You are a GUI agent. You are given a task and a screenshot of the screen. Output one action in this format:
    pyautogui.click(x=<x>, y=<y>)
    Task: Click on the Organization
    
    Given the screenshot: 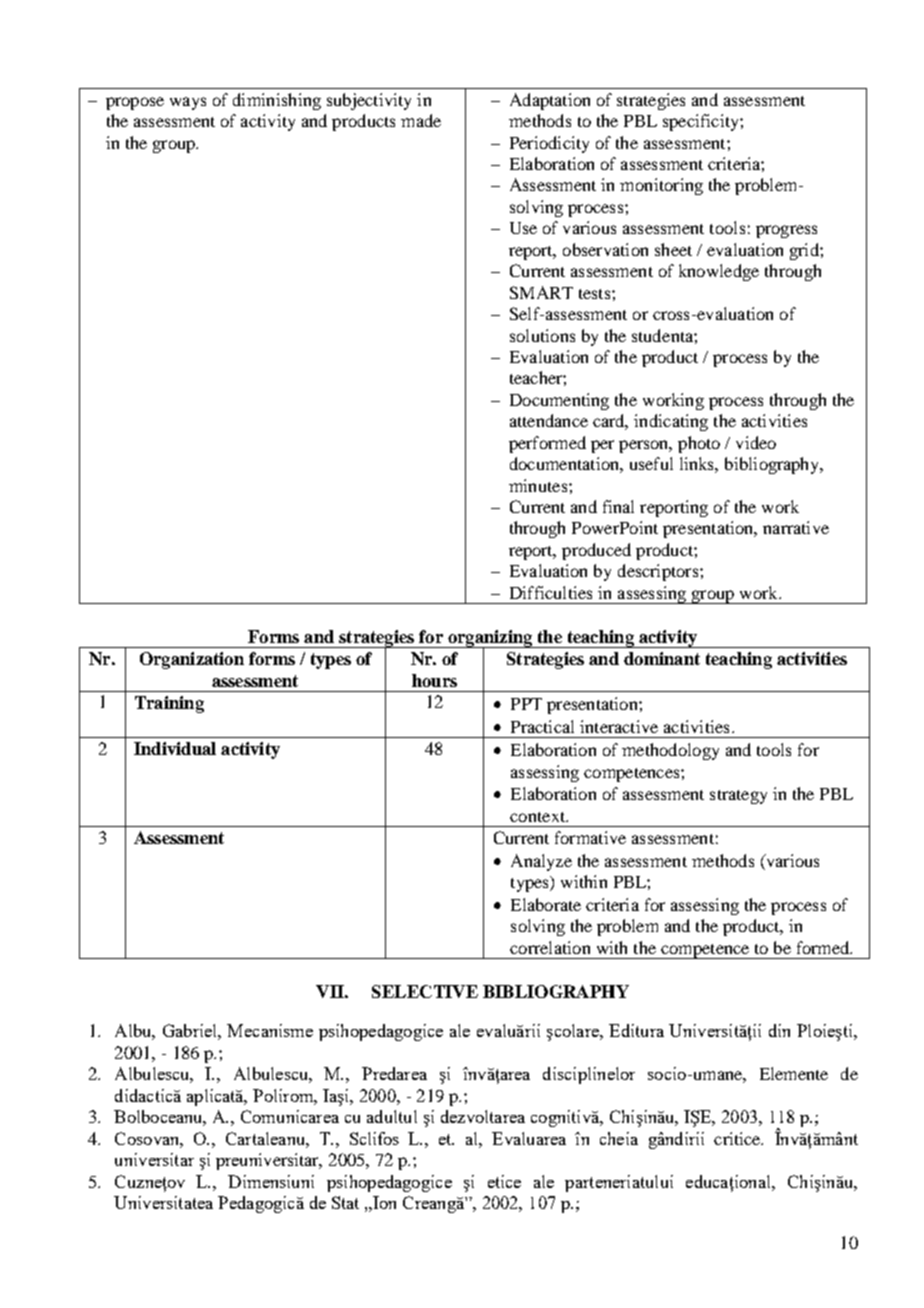 What is the action you would take?
    pyautogui.click(x=192, y=660)
